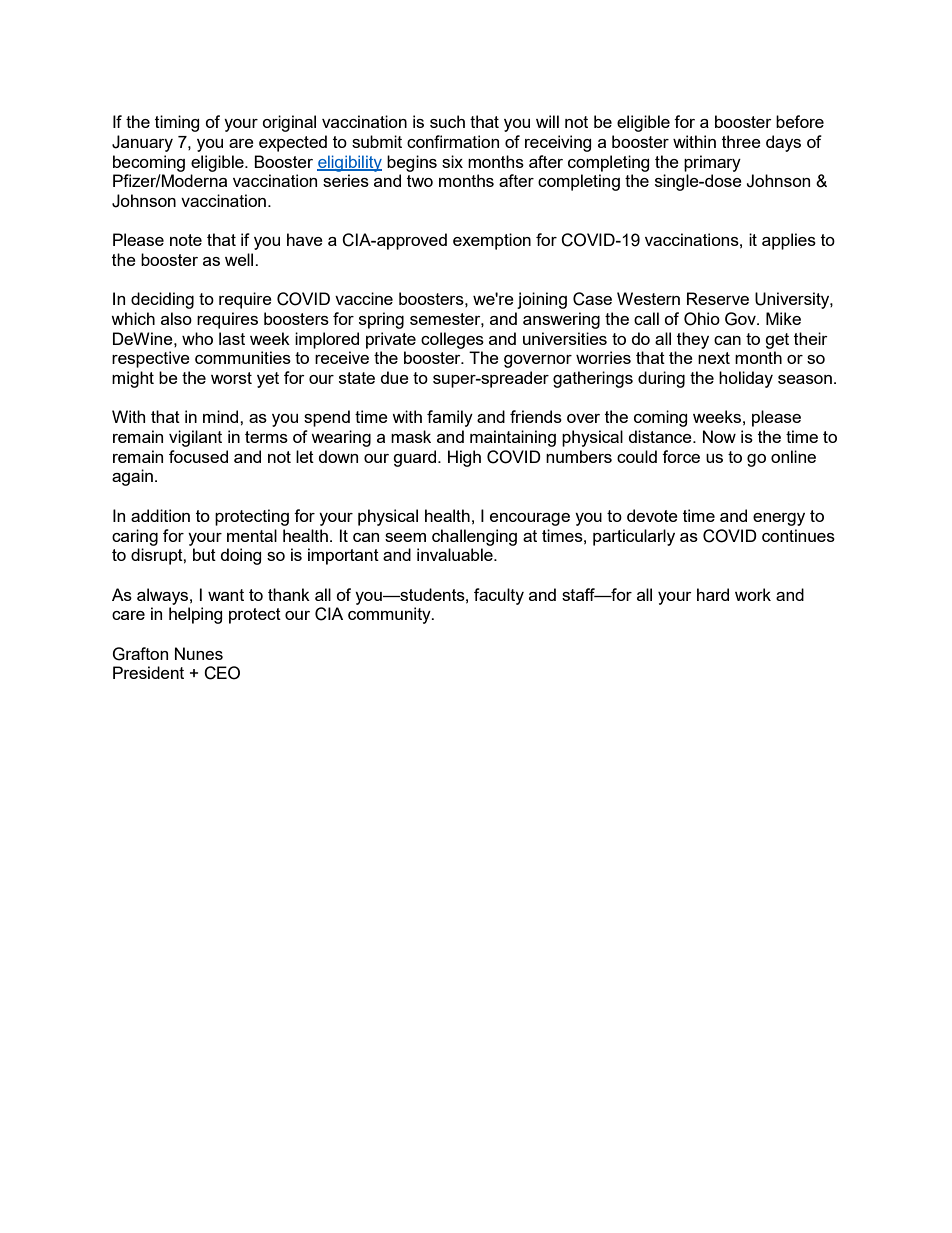  What do you see at coordinates (453, 141) in the document?
I see `confirmation` at bounding box center [453, 141].
